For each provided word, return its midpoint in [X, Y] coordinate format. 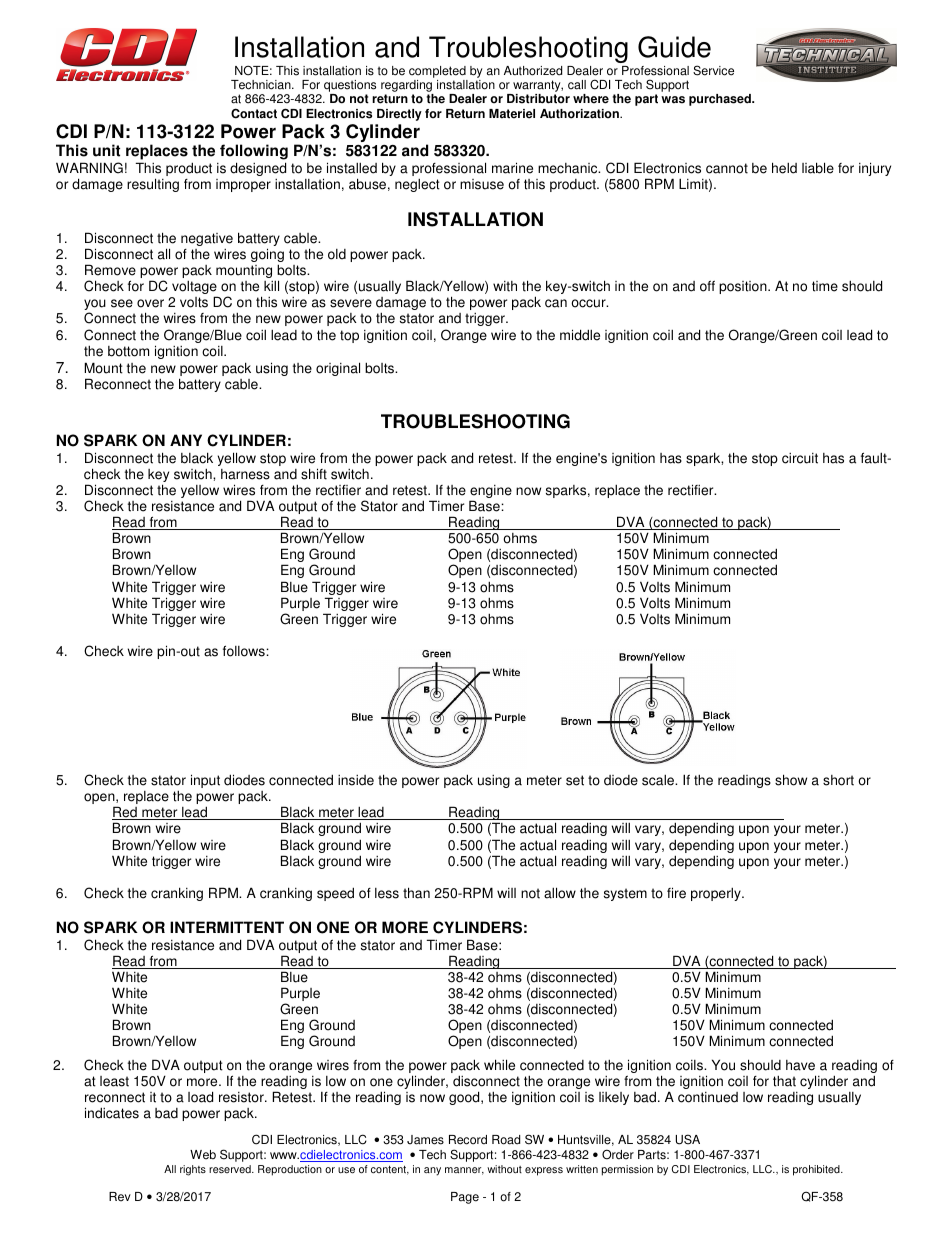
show [791, 780]
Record [468, 1140]
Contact [254, 113]
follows [245, 651]
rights [193, 1170]
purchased [721, 100]
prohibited [817, 1170]
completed [437, 72]
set [575, 780]
